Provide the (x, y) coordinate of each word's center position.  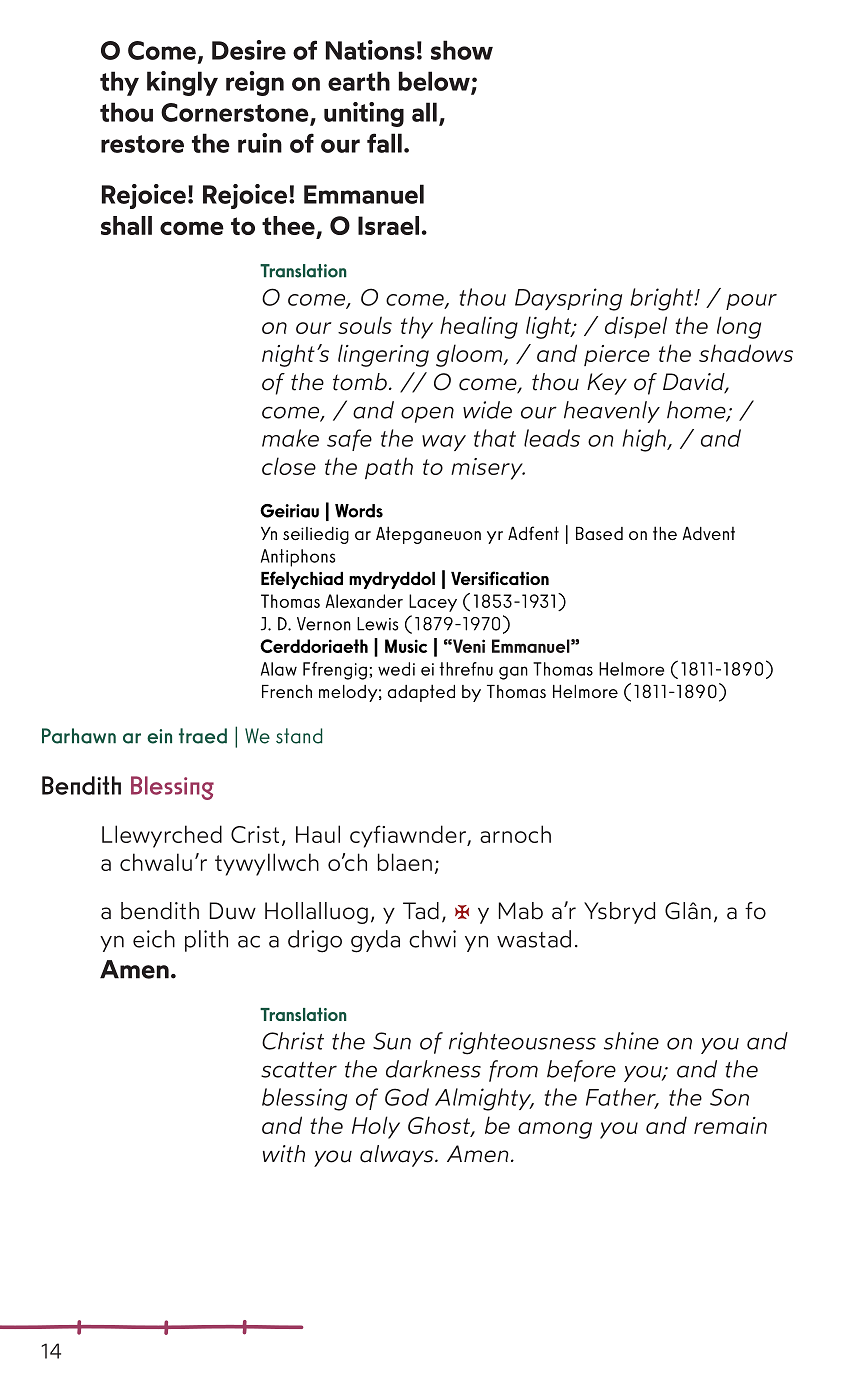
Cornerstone (235, 112)
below (435, 82)
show (462, 50)
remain (730, 1125)
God (407, 1097)
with (284, 1154)
